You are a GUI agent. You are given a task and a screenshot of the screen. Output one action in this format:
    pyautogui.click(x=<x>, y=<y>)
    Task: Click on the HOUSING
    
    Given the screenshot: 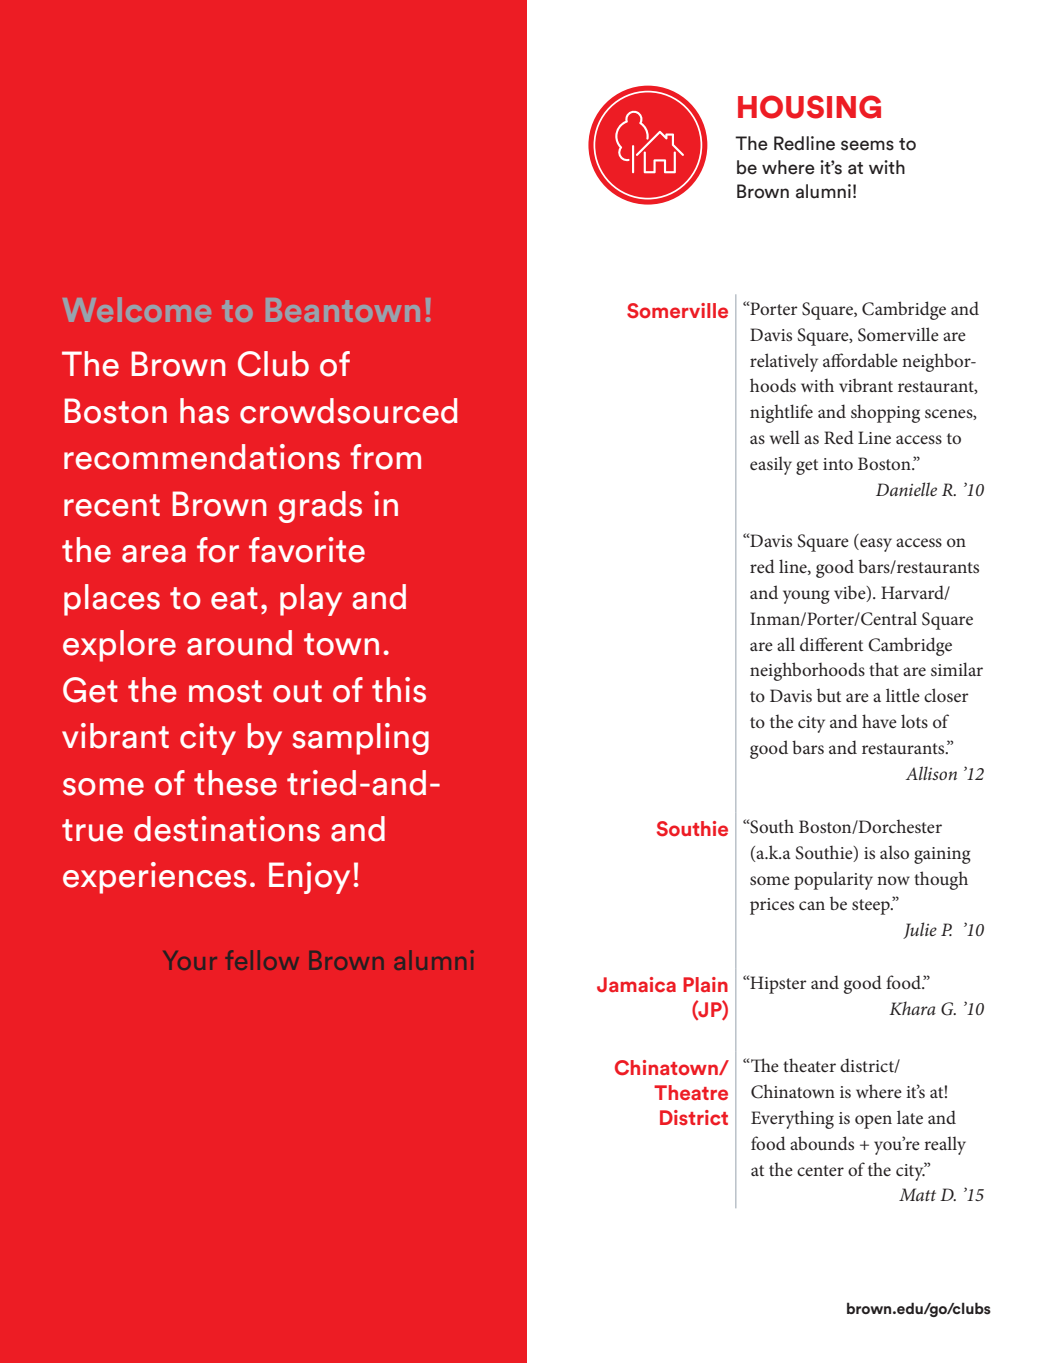 What is the action you would take?
    pyautogui.click(x=809, y=107)
